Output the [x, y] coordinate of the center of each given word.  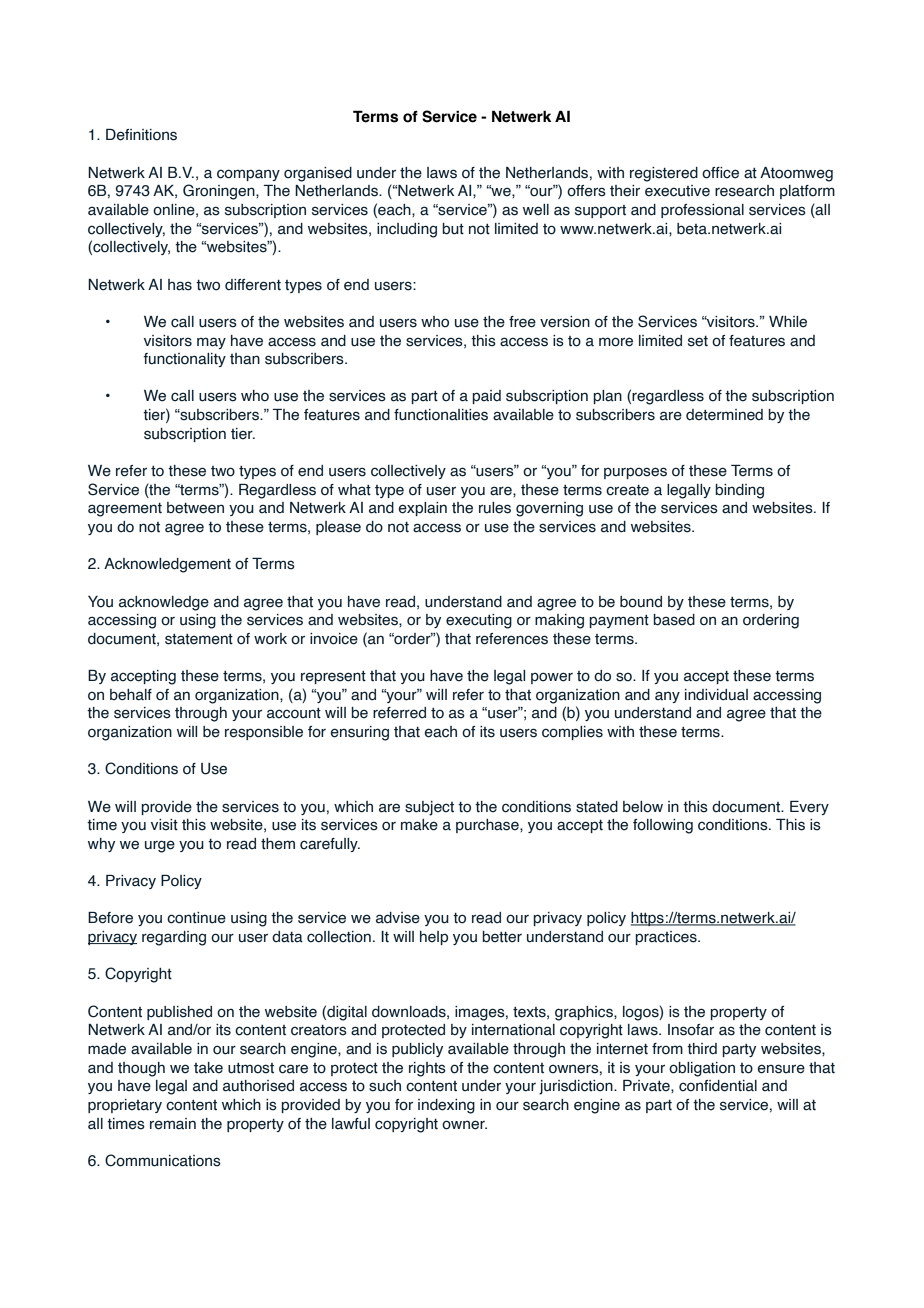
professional [702, 211]
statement [199, 639]
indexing [446, 1106]
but [453, 229]
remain [173, 1124]
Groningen [220, 192]
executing [479, 621]
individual [716, 695]
